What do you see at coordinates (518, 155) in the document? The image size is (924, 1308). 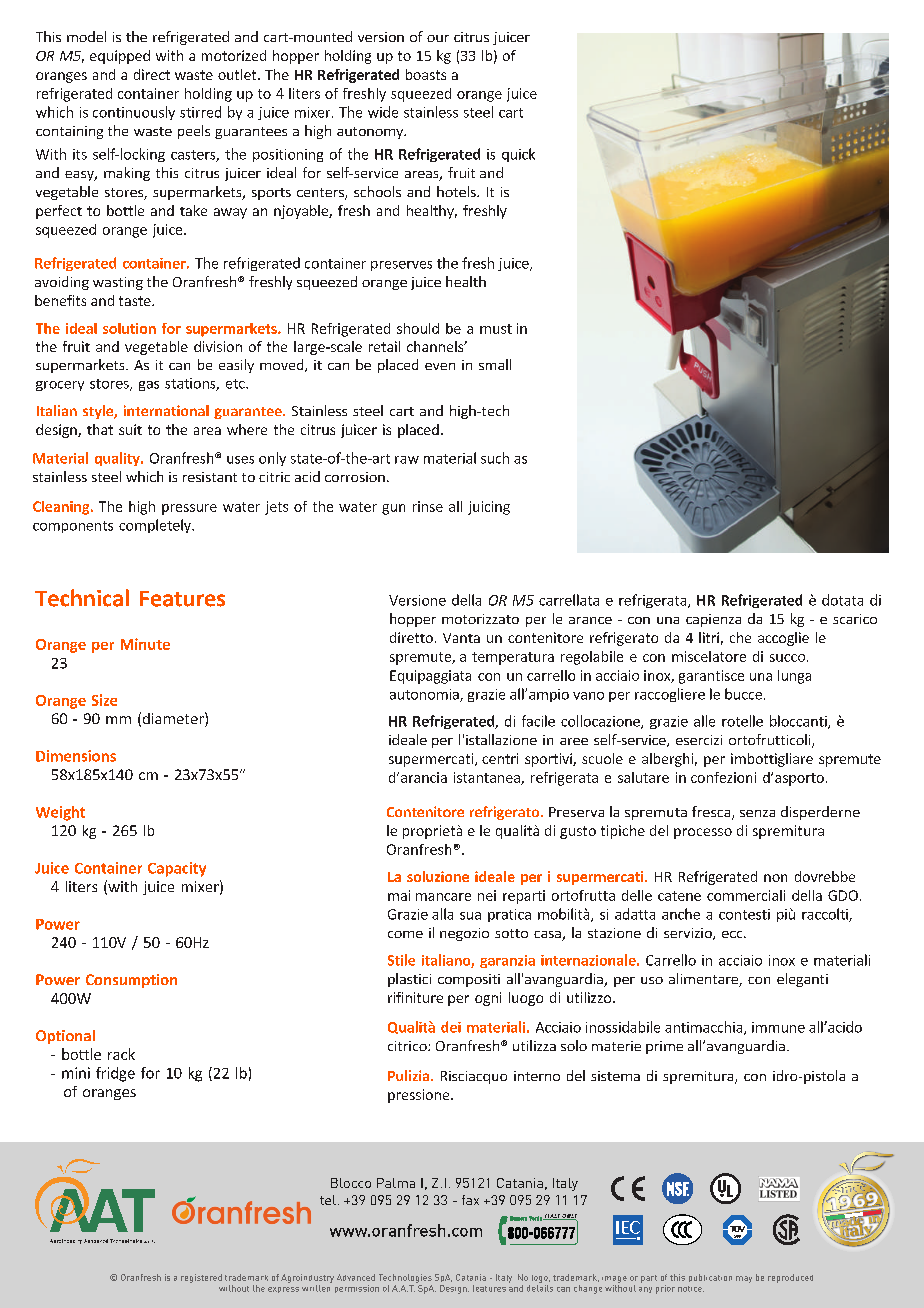 I see `quick` at bounding box center [518, 155].
